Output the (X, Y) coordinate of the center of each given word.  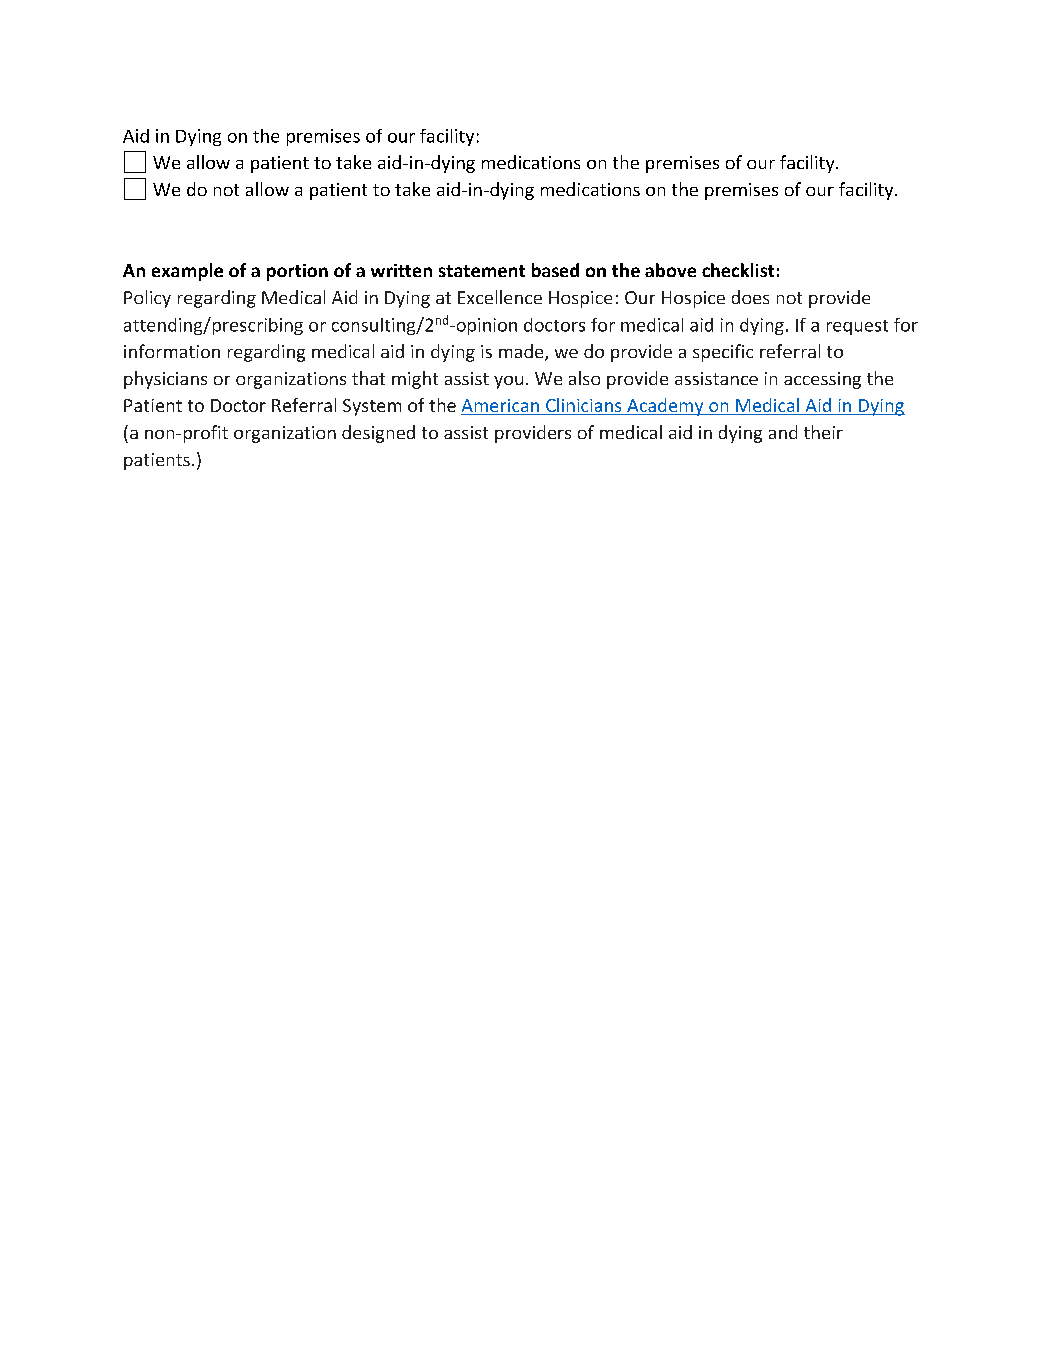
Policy (147, 299)
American (501, 407)
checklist (738, 270)
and (783, 432)
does (750, 297)
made (522, 352)
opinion (485, 326)
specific (723, 353)
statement (482, 271)
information (172, 351)
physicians (165, 380)
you (508, 382)
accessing (822, 380)
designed (378, 434)
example (187, 272)
